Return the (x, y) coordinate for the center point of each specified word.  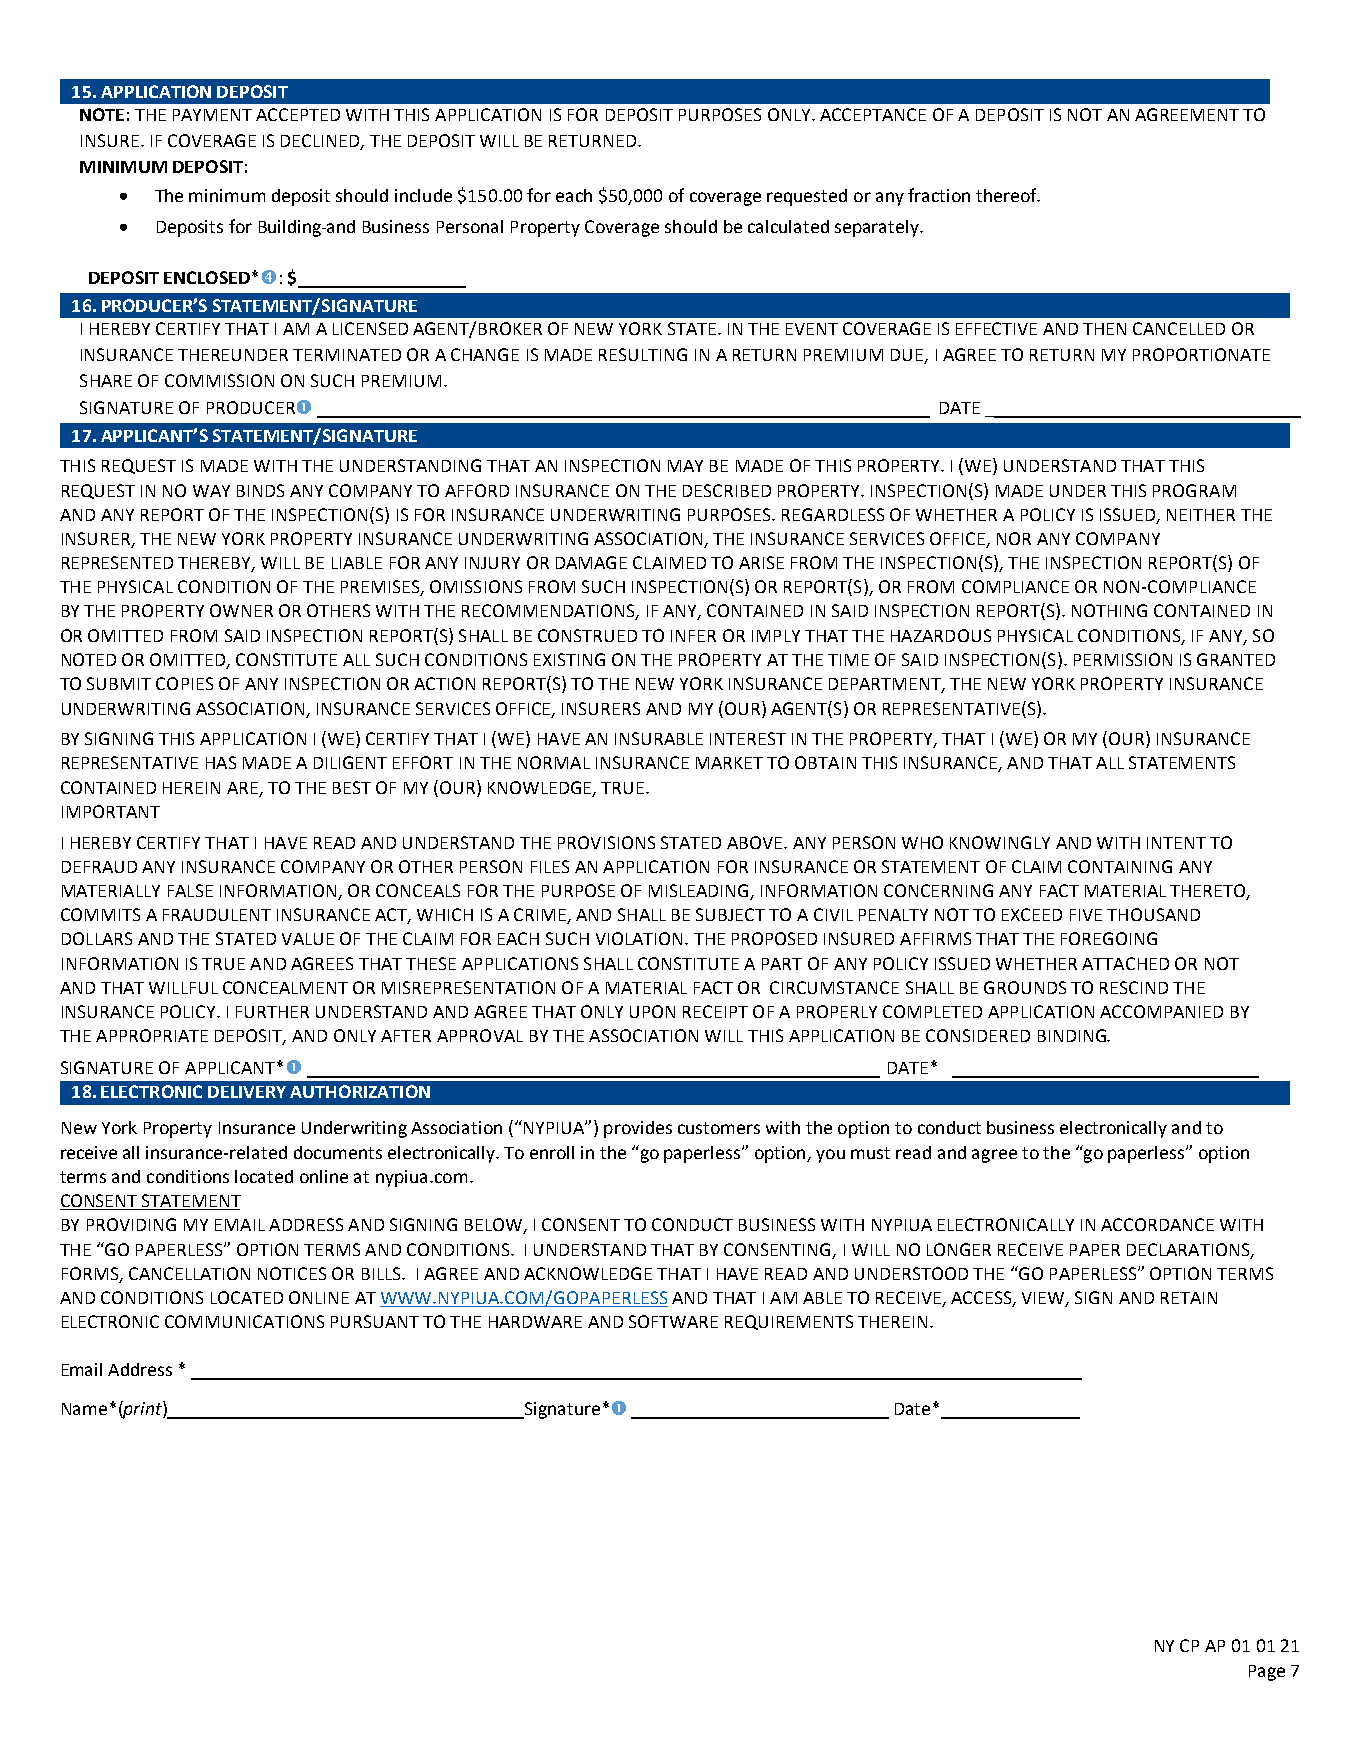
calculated (788, 226)
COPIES (184, 683)
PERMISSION (1123, 659)
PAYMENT (212, 115)
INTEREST (748, 738)
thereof (1007, 195)
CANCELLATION (189, 1273)
